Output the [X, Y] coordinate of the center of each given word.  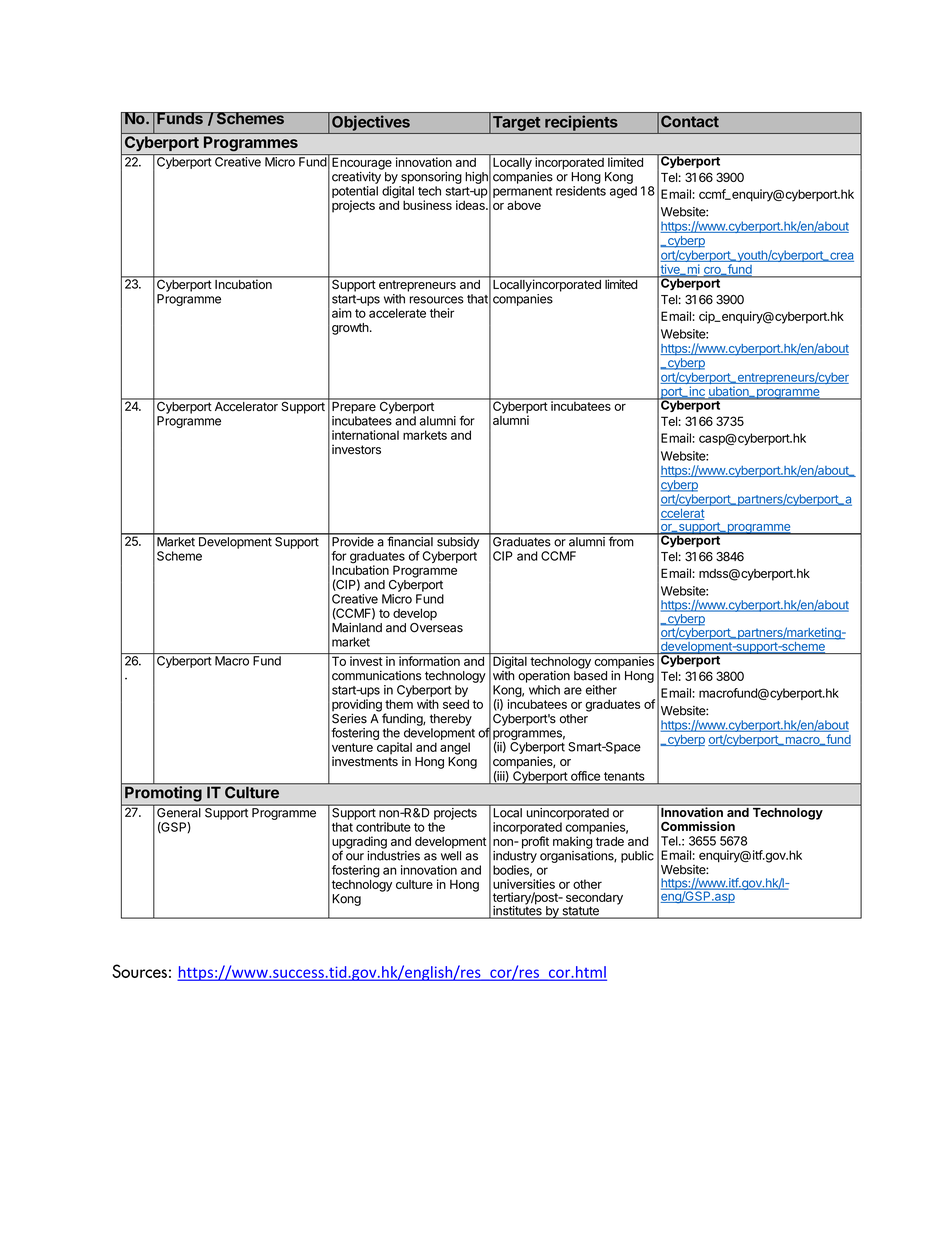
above [524, 205]
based [590, 676]
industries [393, 856]
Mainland [357, 627]
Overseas [436, 626]
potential [355, 192]
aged [623, 192]
